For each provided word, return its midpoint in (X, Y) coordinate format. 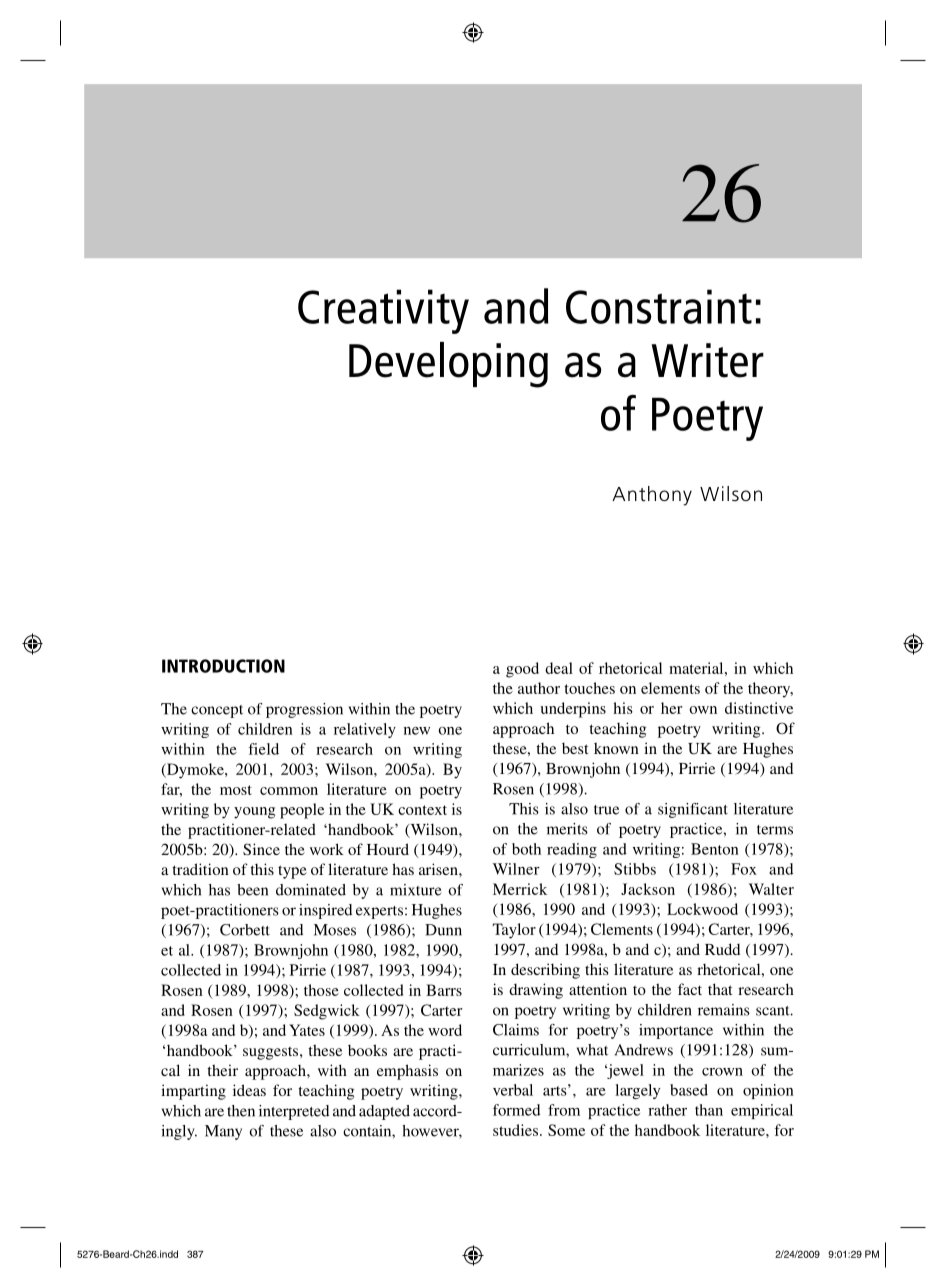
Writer (708, 360)
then (241, 1111)
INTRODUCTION (223, 666)
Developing (448, 365)
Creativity (383, 311)
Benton (715, 849)
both (526, 849)
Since (261, 849)
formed (516, 1110)
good (522, 670)
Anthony (652, 496)
